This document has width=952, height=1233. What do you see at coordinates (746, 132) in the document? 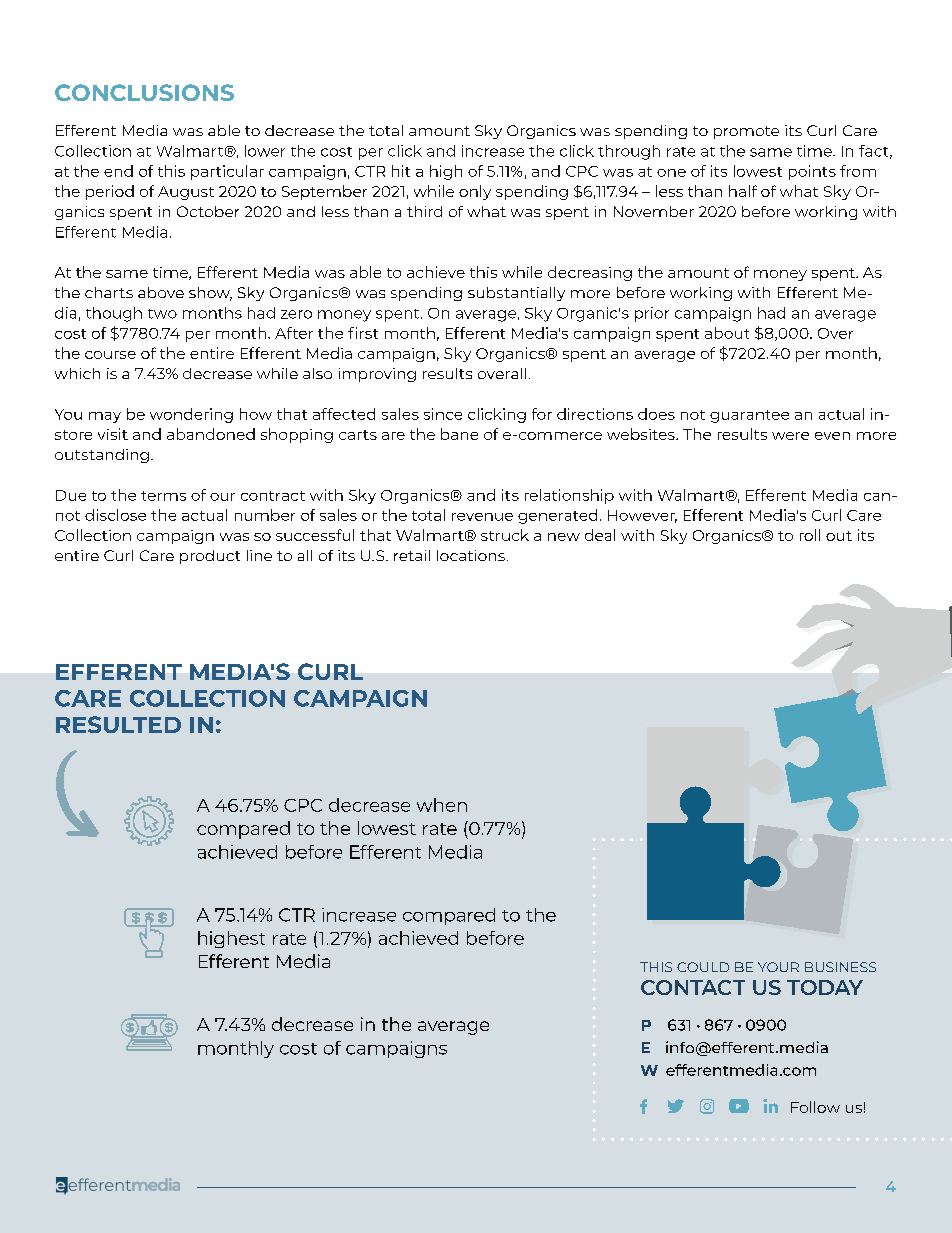
I see `promote` at bounding box center [746, 132].
